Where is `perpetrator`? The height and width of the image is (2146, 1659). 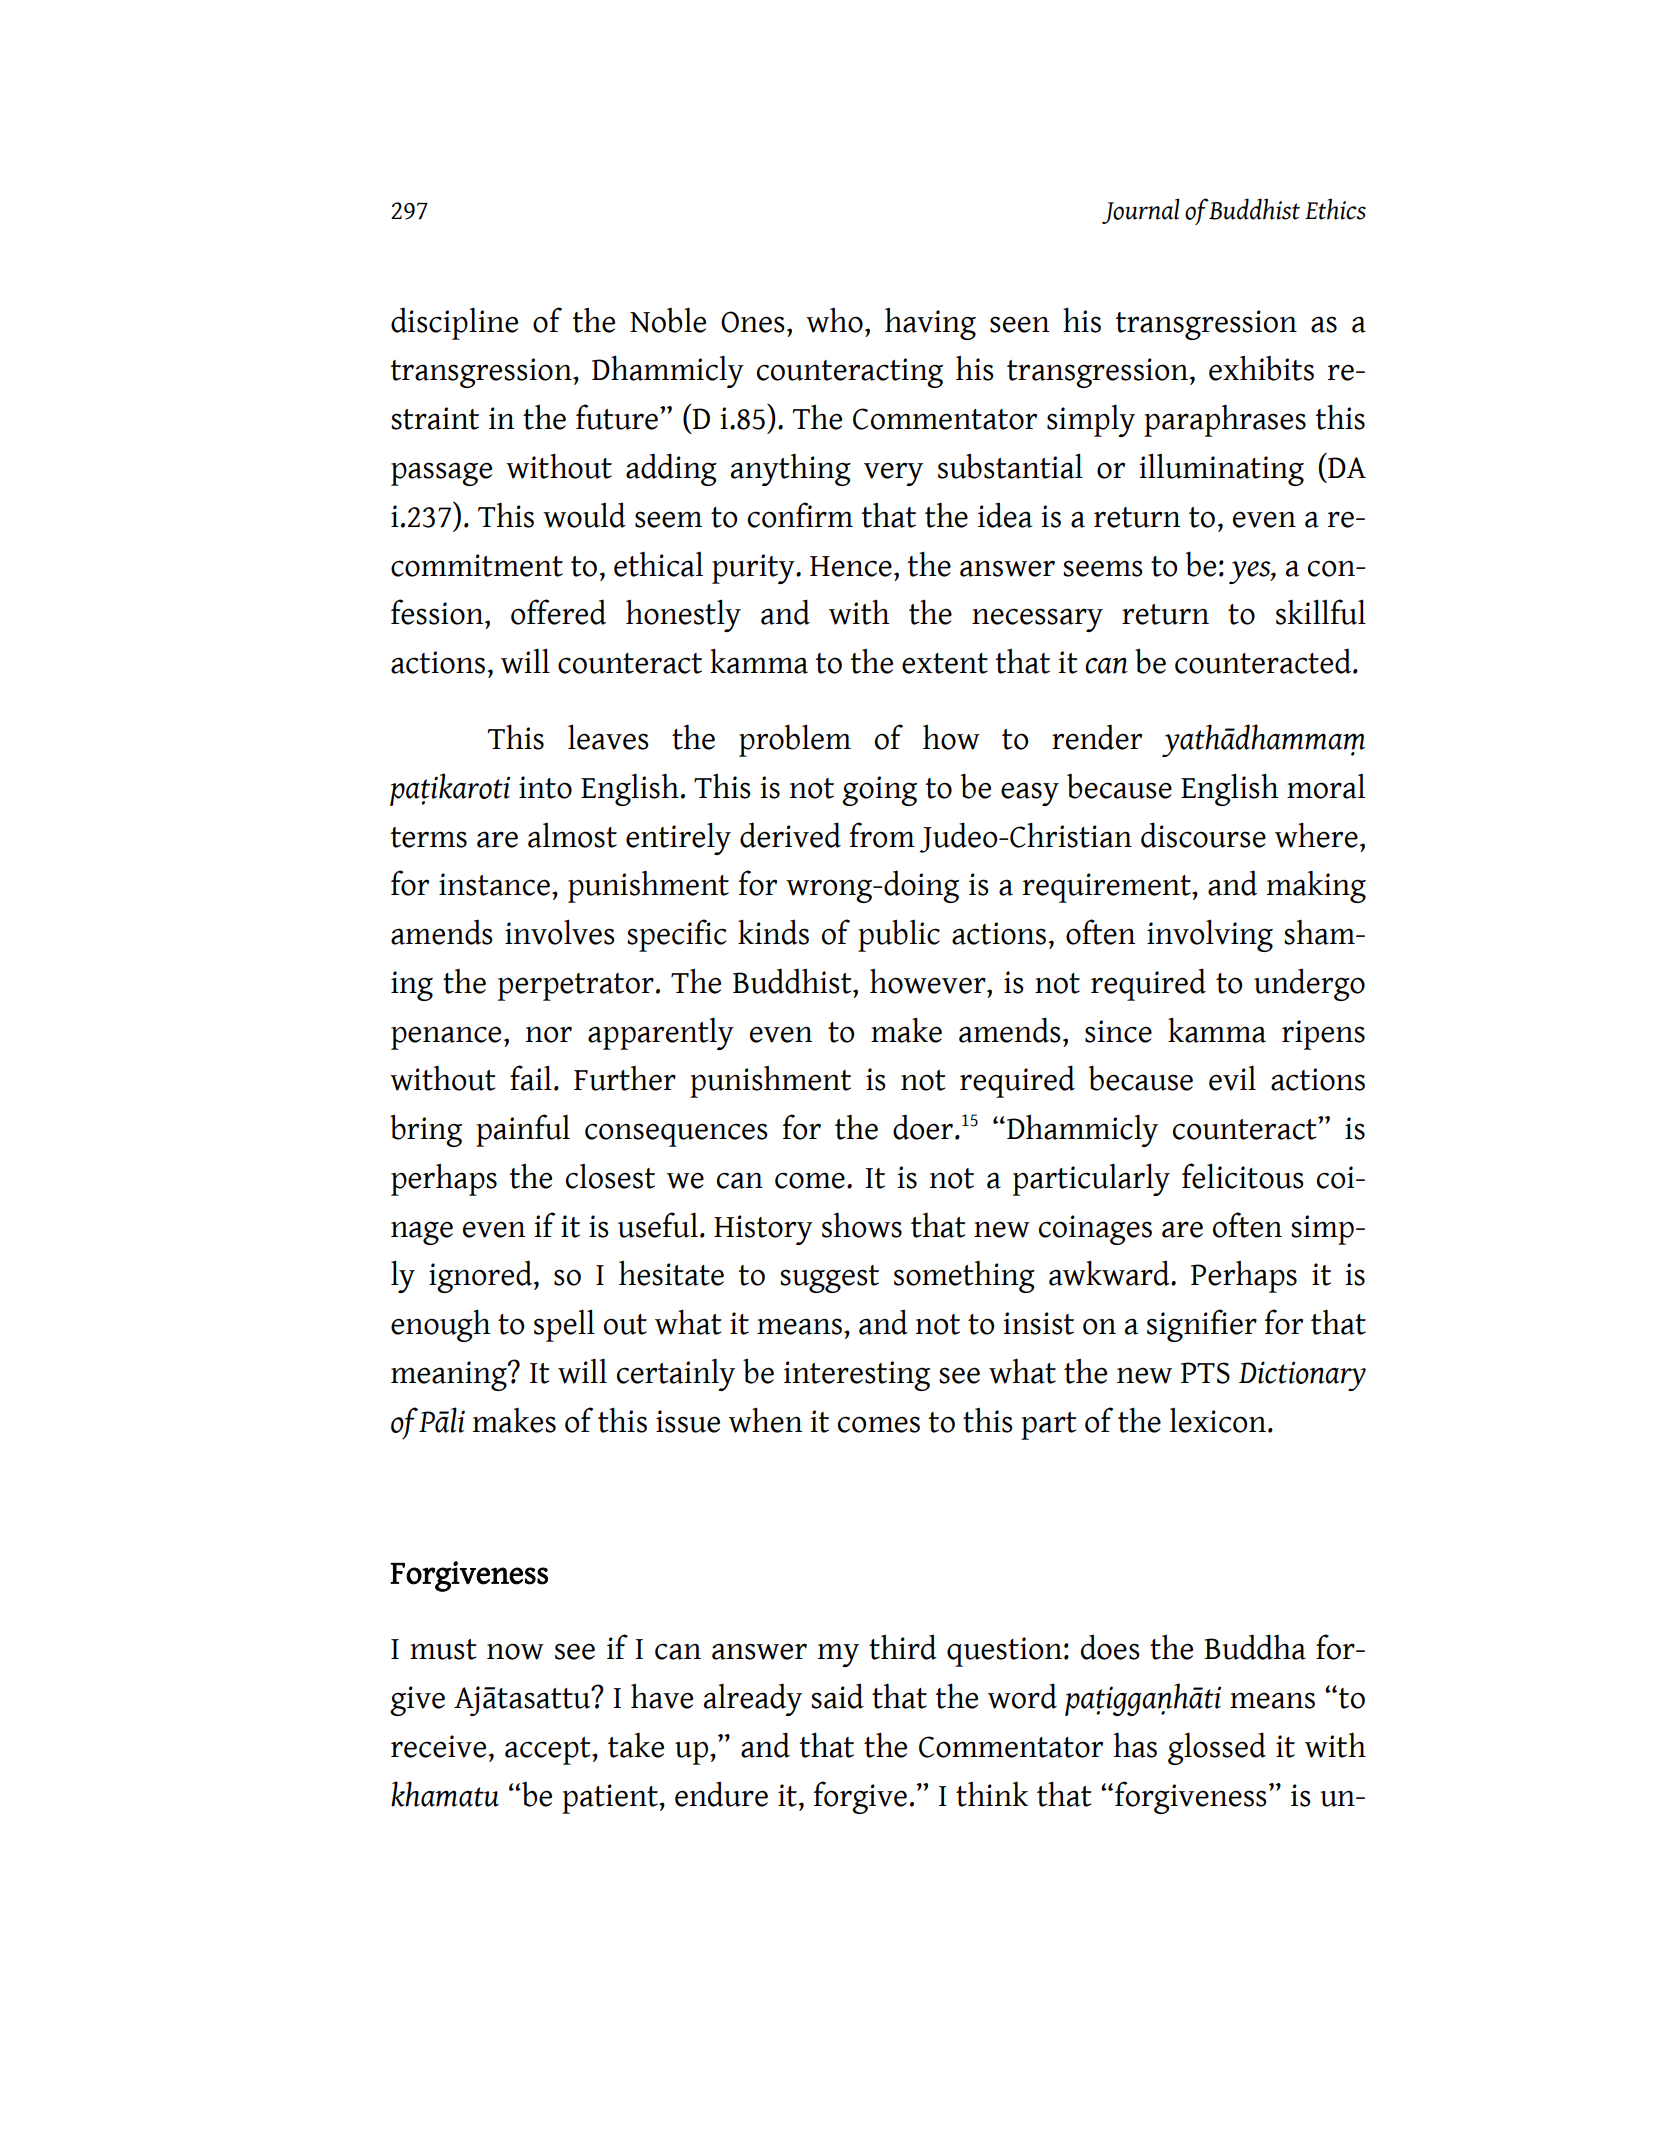
perpetrator is located at coordinates (576, 987).
